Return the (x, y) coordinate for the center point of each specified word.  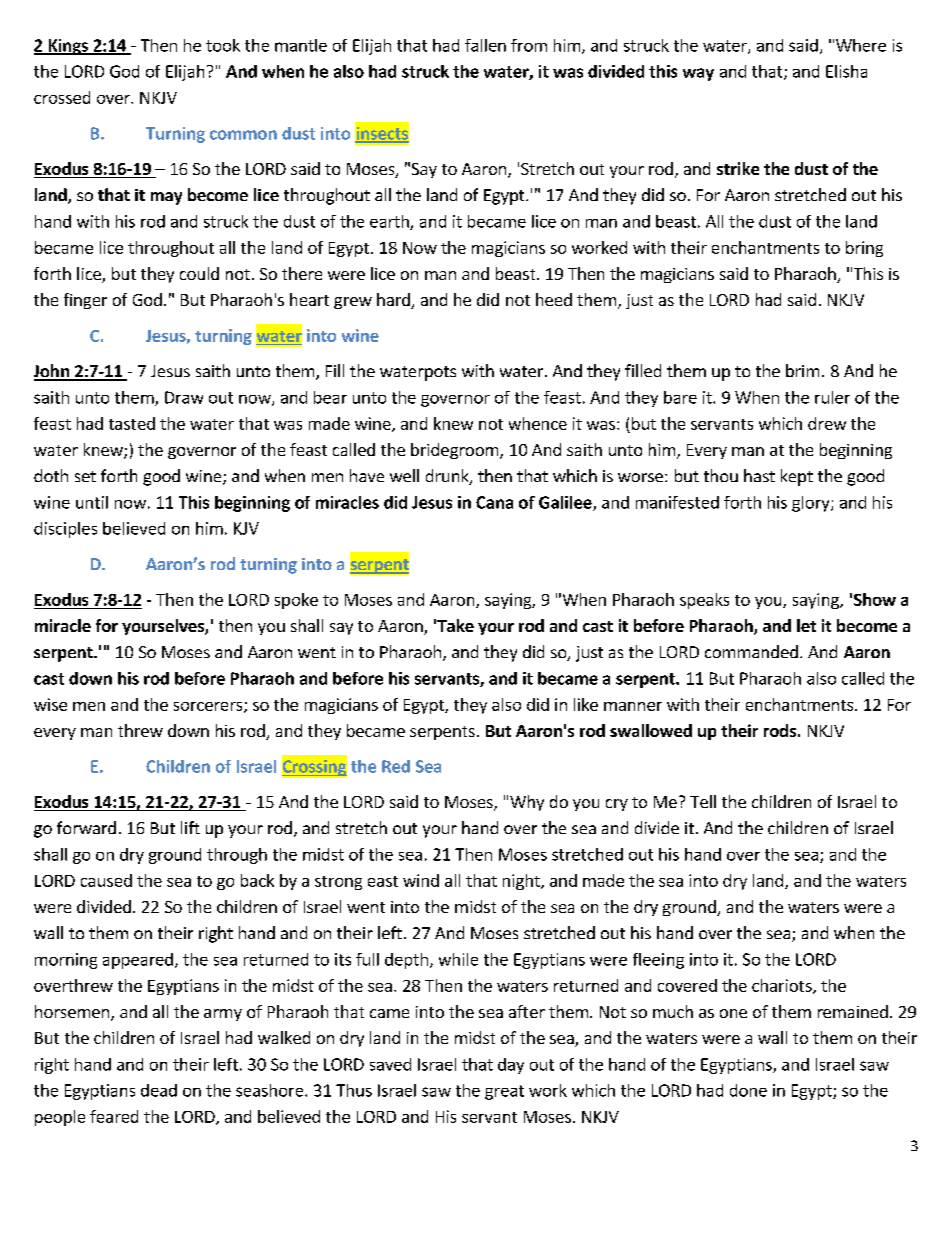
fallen (485, 45)
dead (159, 1090)
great (504, 1092)
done (748, 1090)
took (223, 45)
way (698, 74)
